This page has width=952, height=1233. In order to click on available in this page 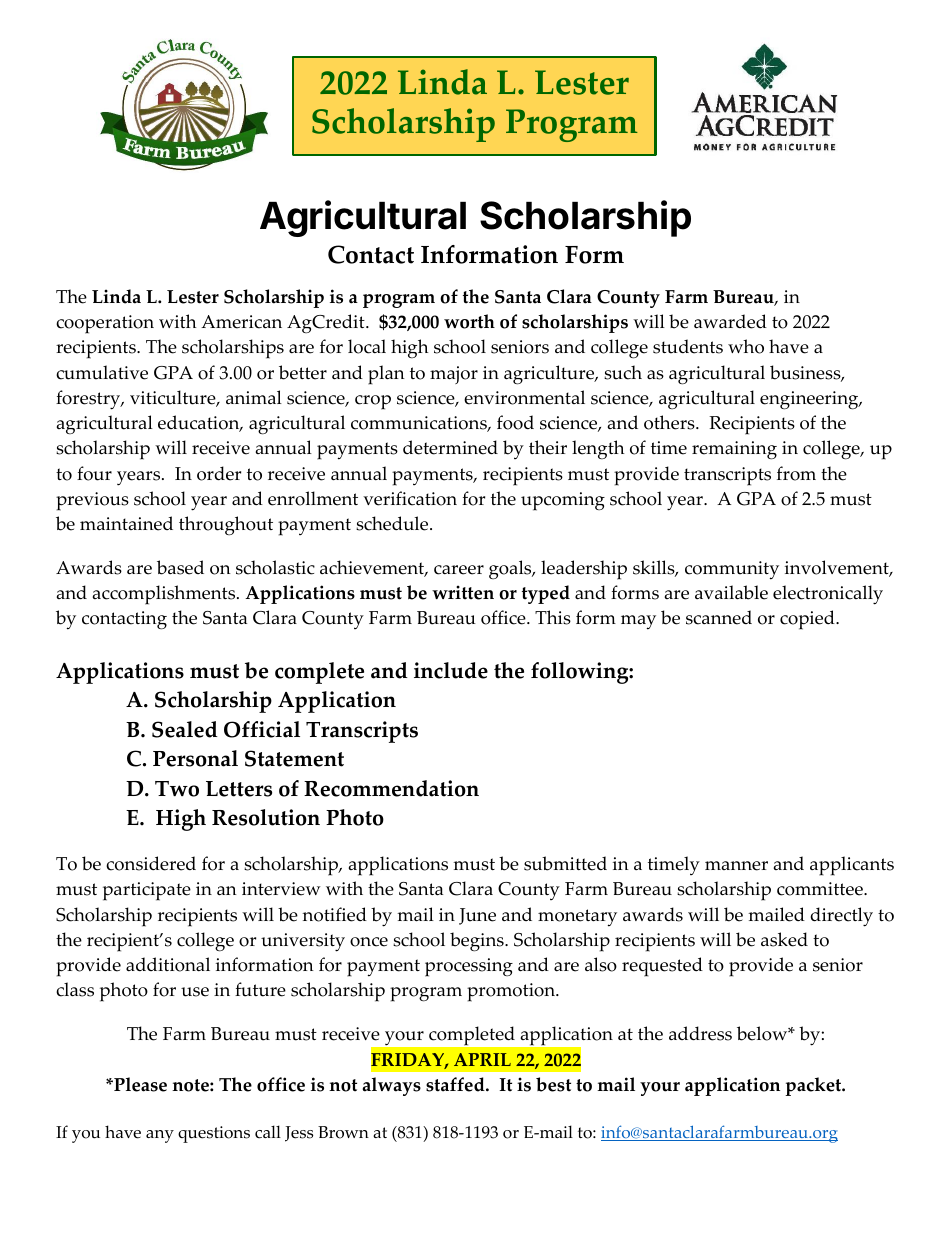, I will do `click(731, 592)`.
